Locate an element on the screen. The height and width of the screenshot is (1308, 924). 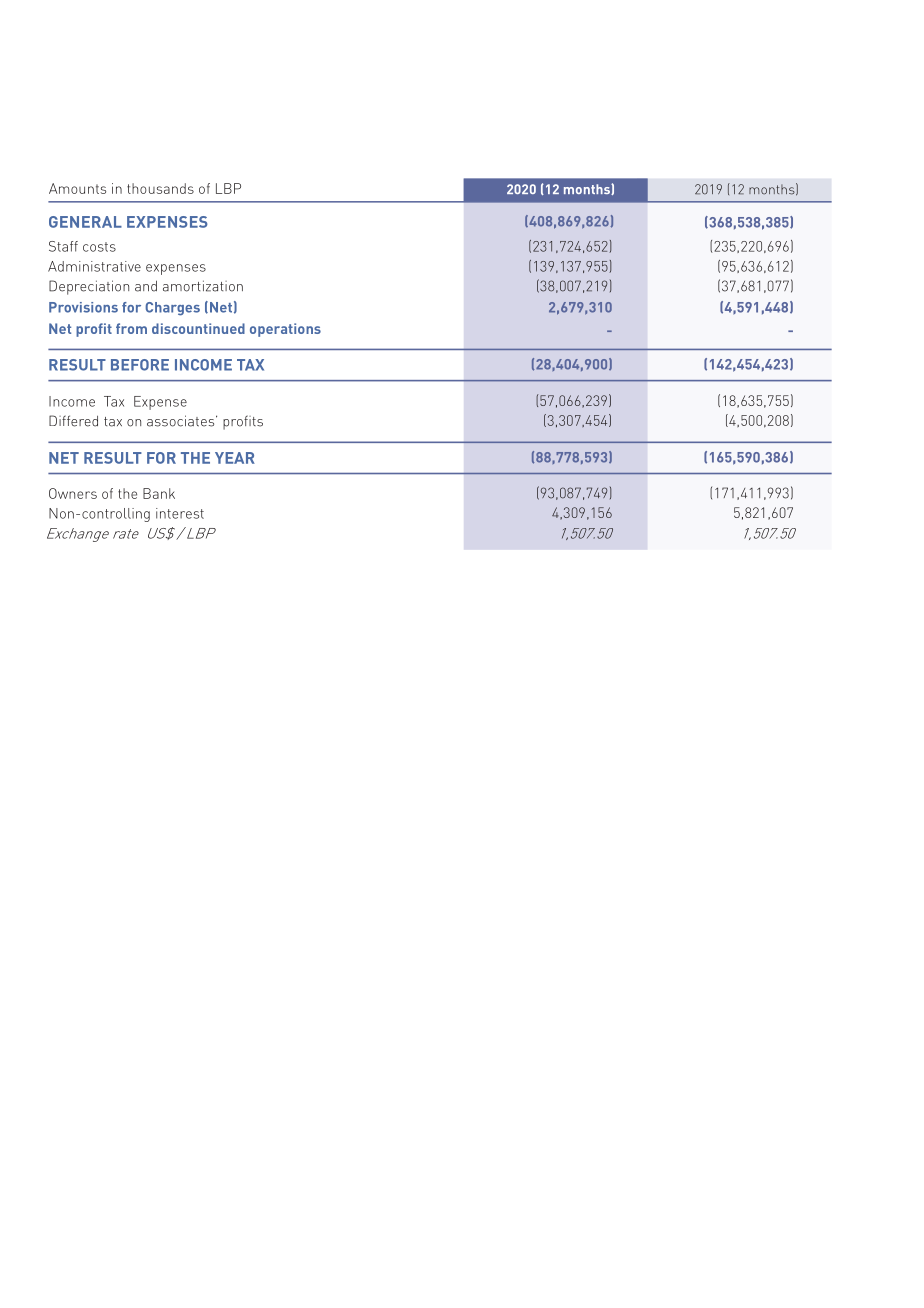
BEFORE is located at coordinates (140, 365).
